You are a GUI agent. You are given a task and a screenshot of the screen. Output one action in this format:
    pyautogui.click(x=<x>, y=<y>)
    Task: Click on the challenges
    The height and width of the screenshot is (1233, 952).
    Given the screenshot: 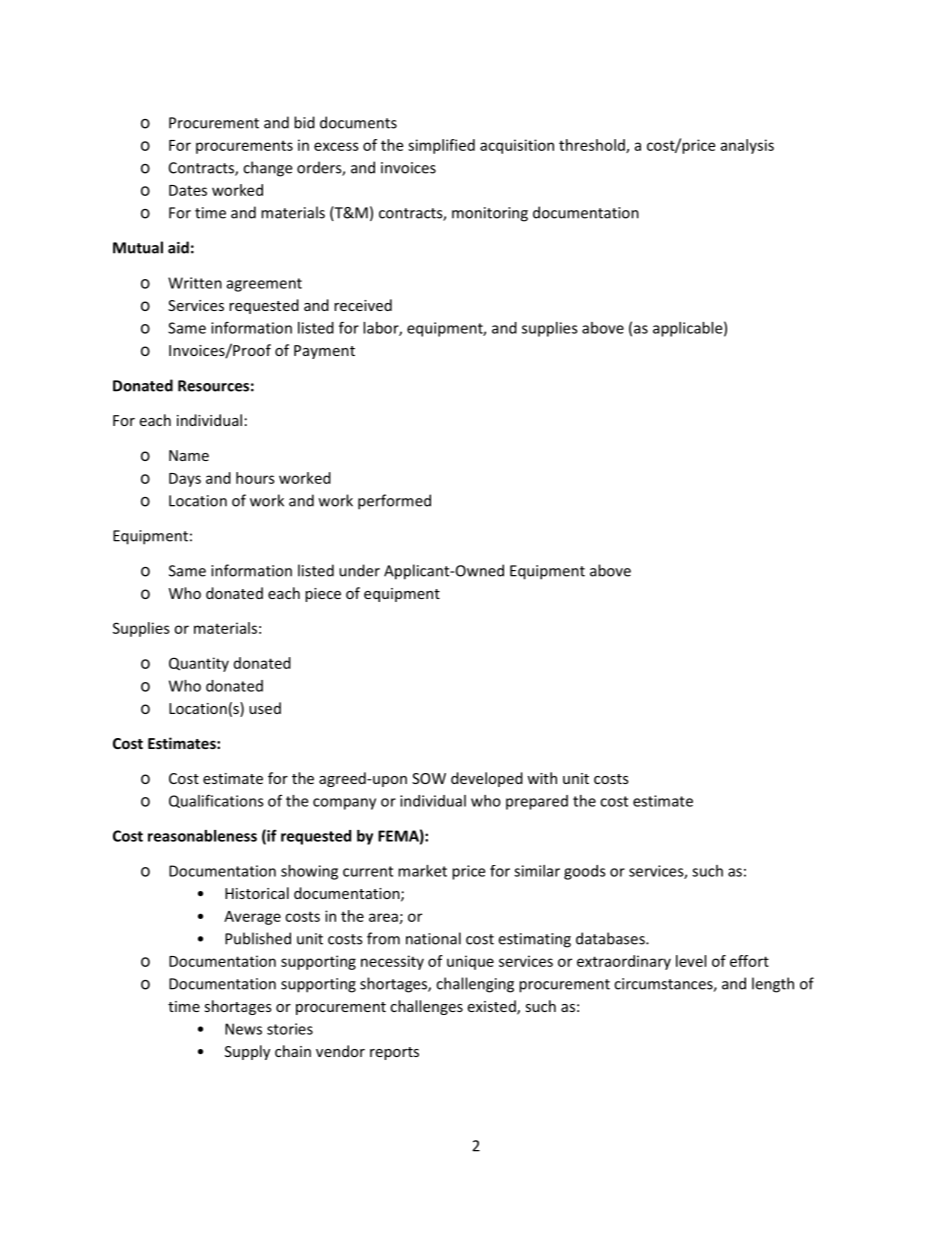 What is the action you would take?
    pyautogui.click(x=426, y=1007)
